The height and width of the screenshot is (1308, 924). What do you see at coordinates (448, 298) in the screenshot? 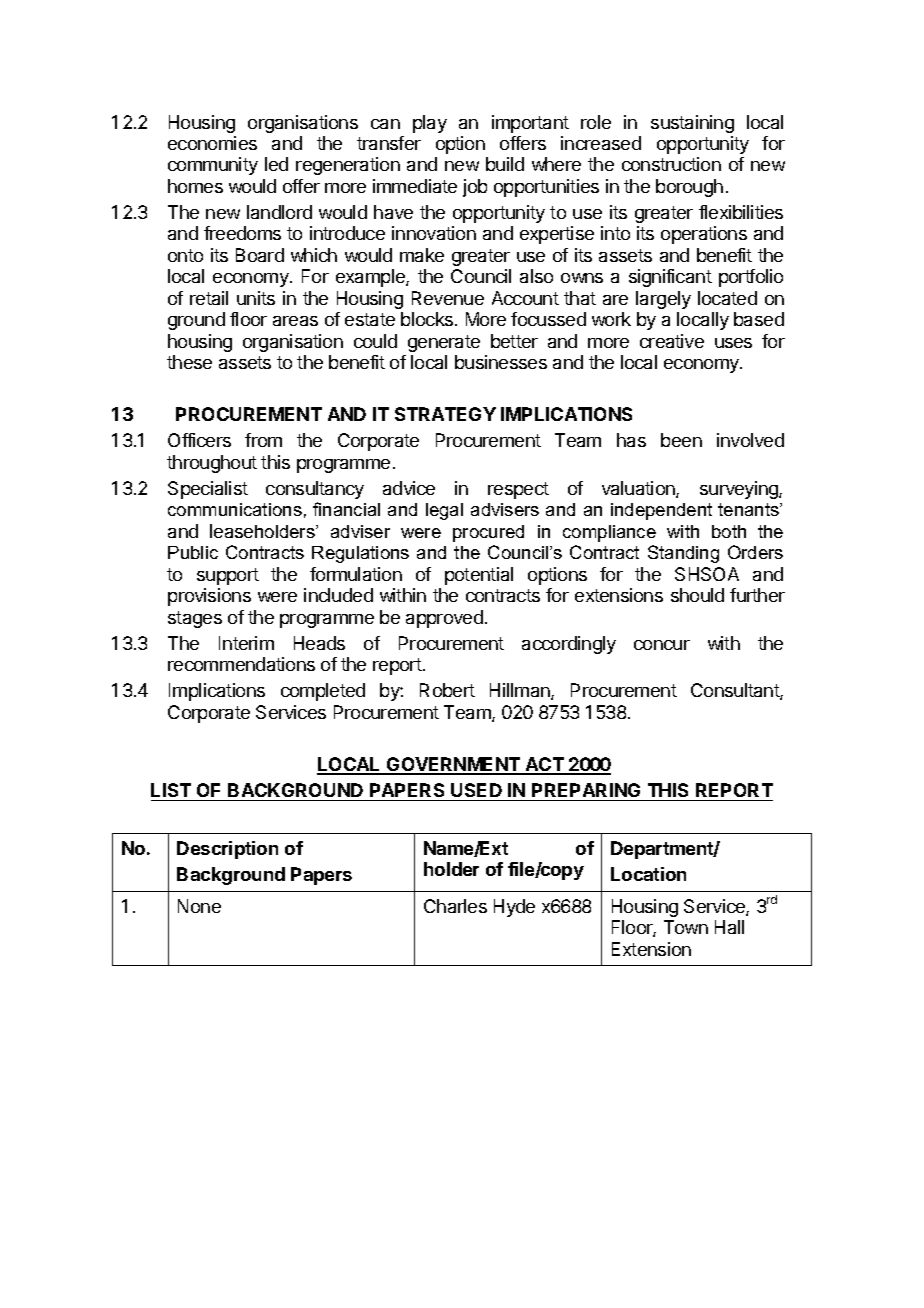
I see `Revenue` at bounding box center [448, 298].
